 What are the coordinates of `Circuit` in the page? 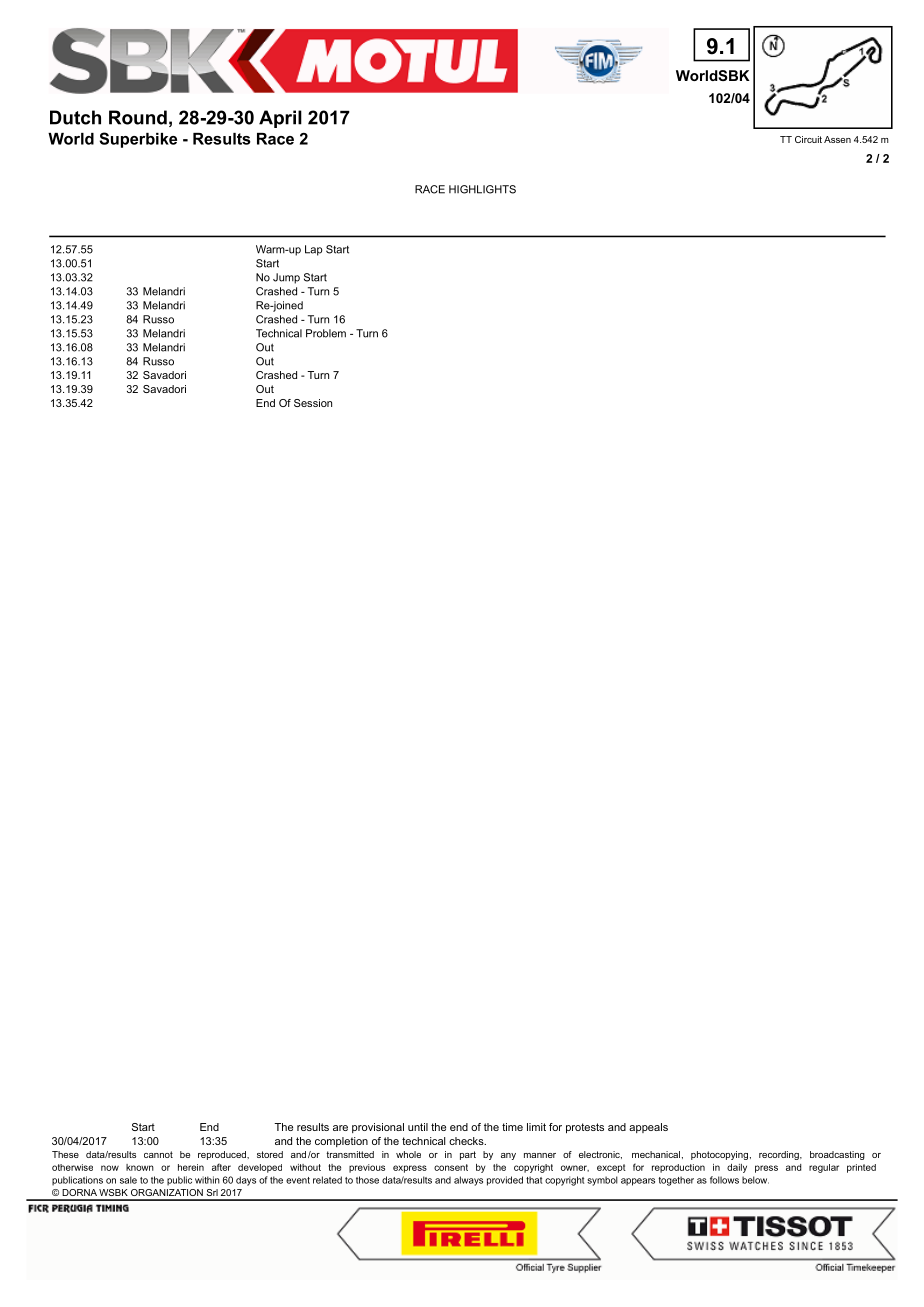 It's located at (808, 139).
